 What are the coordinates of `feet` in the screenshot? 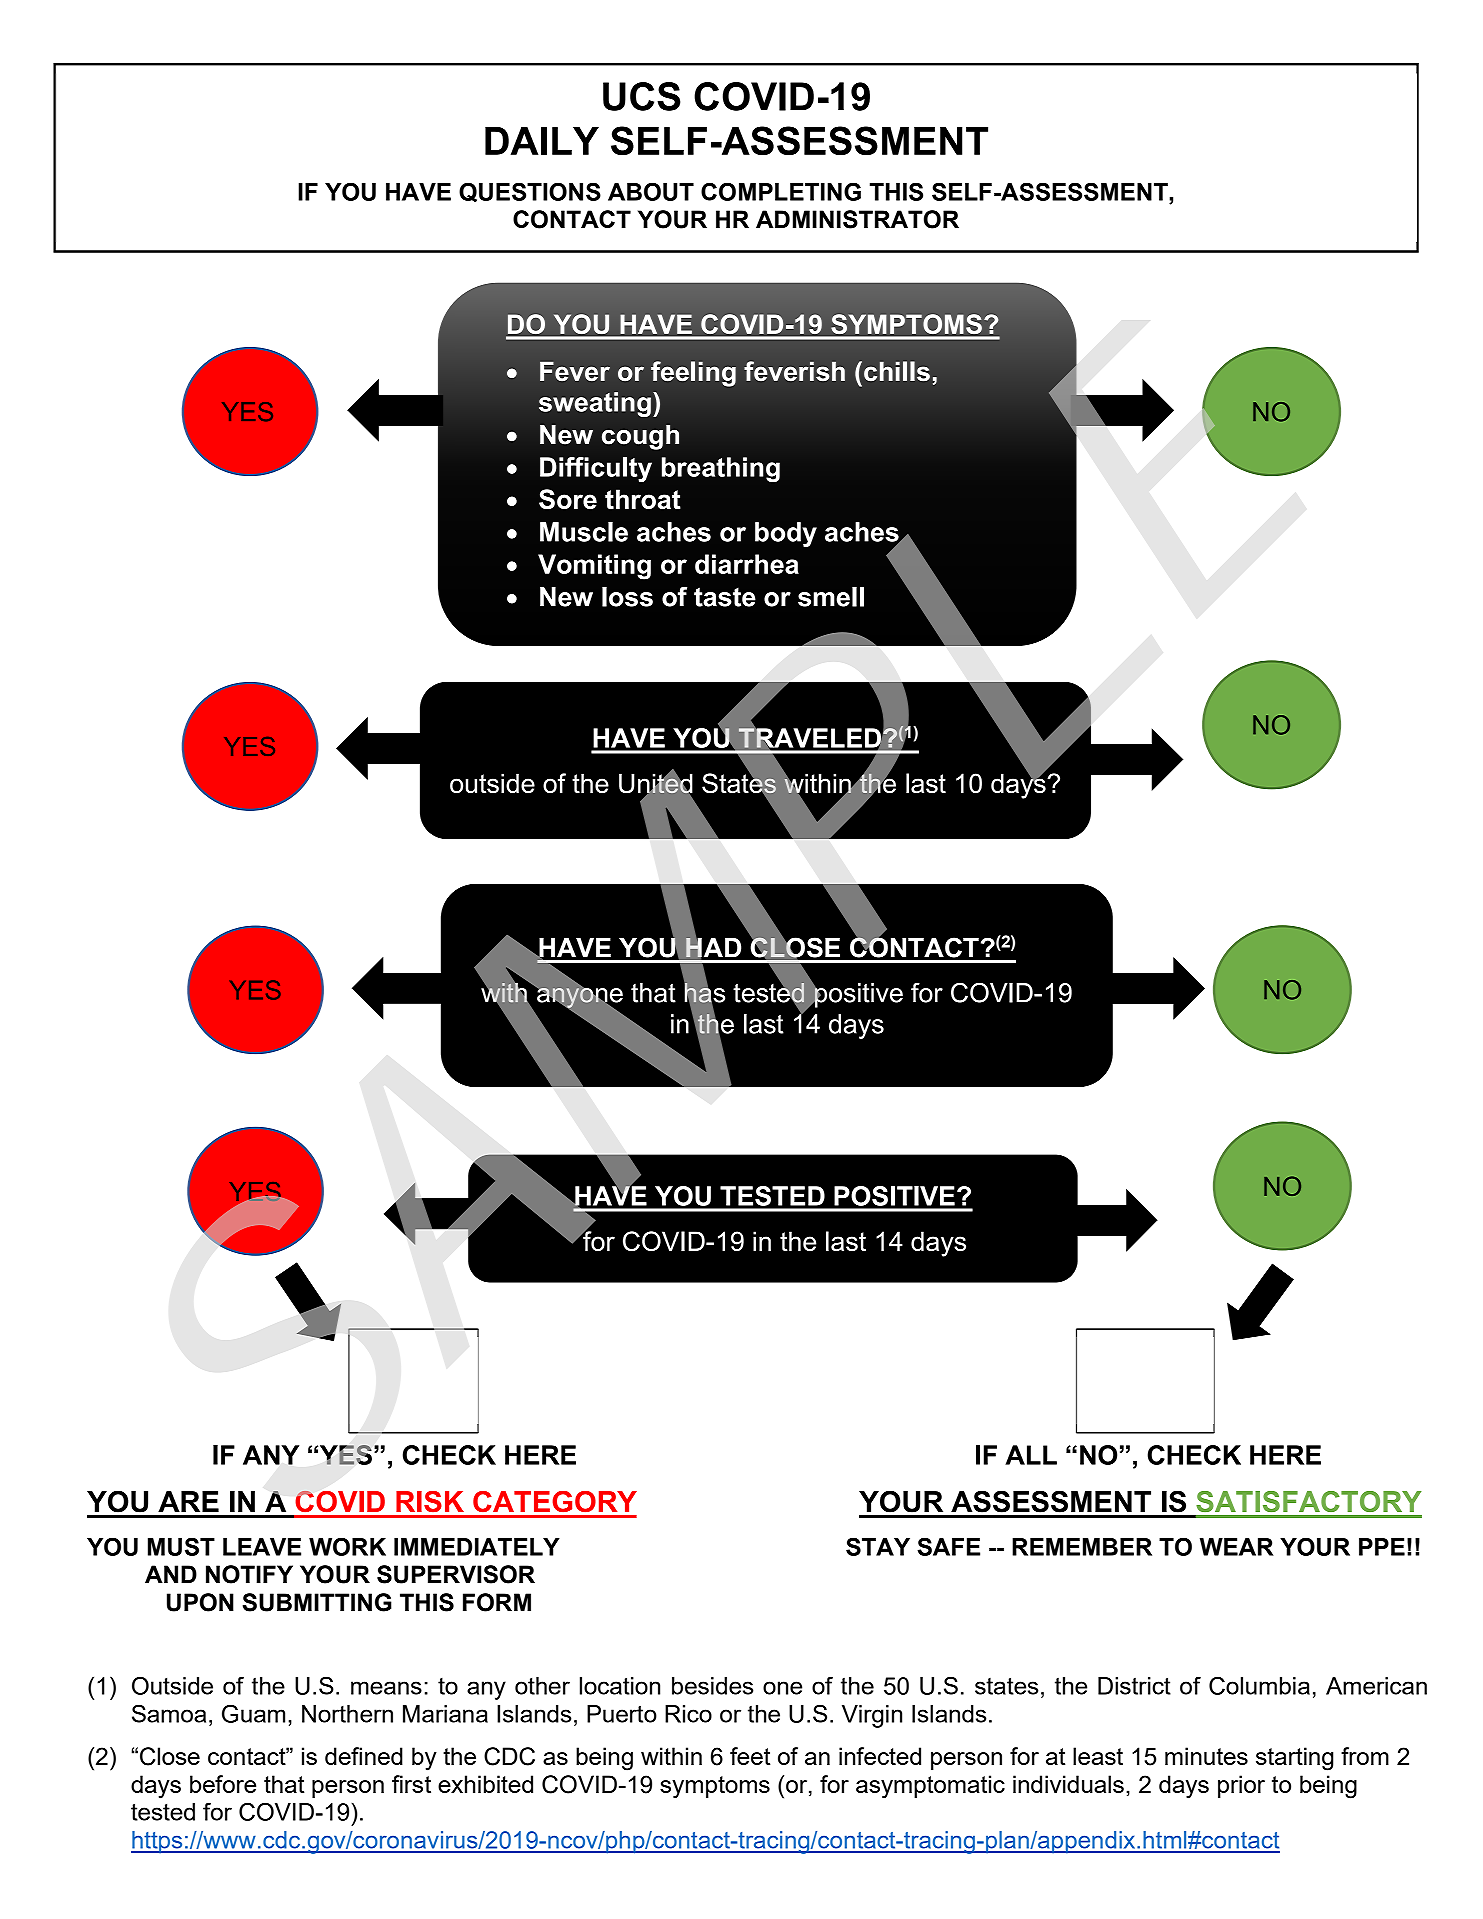 It's located at (750, 1756).
